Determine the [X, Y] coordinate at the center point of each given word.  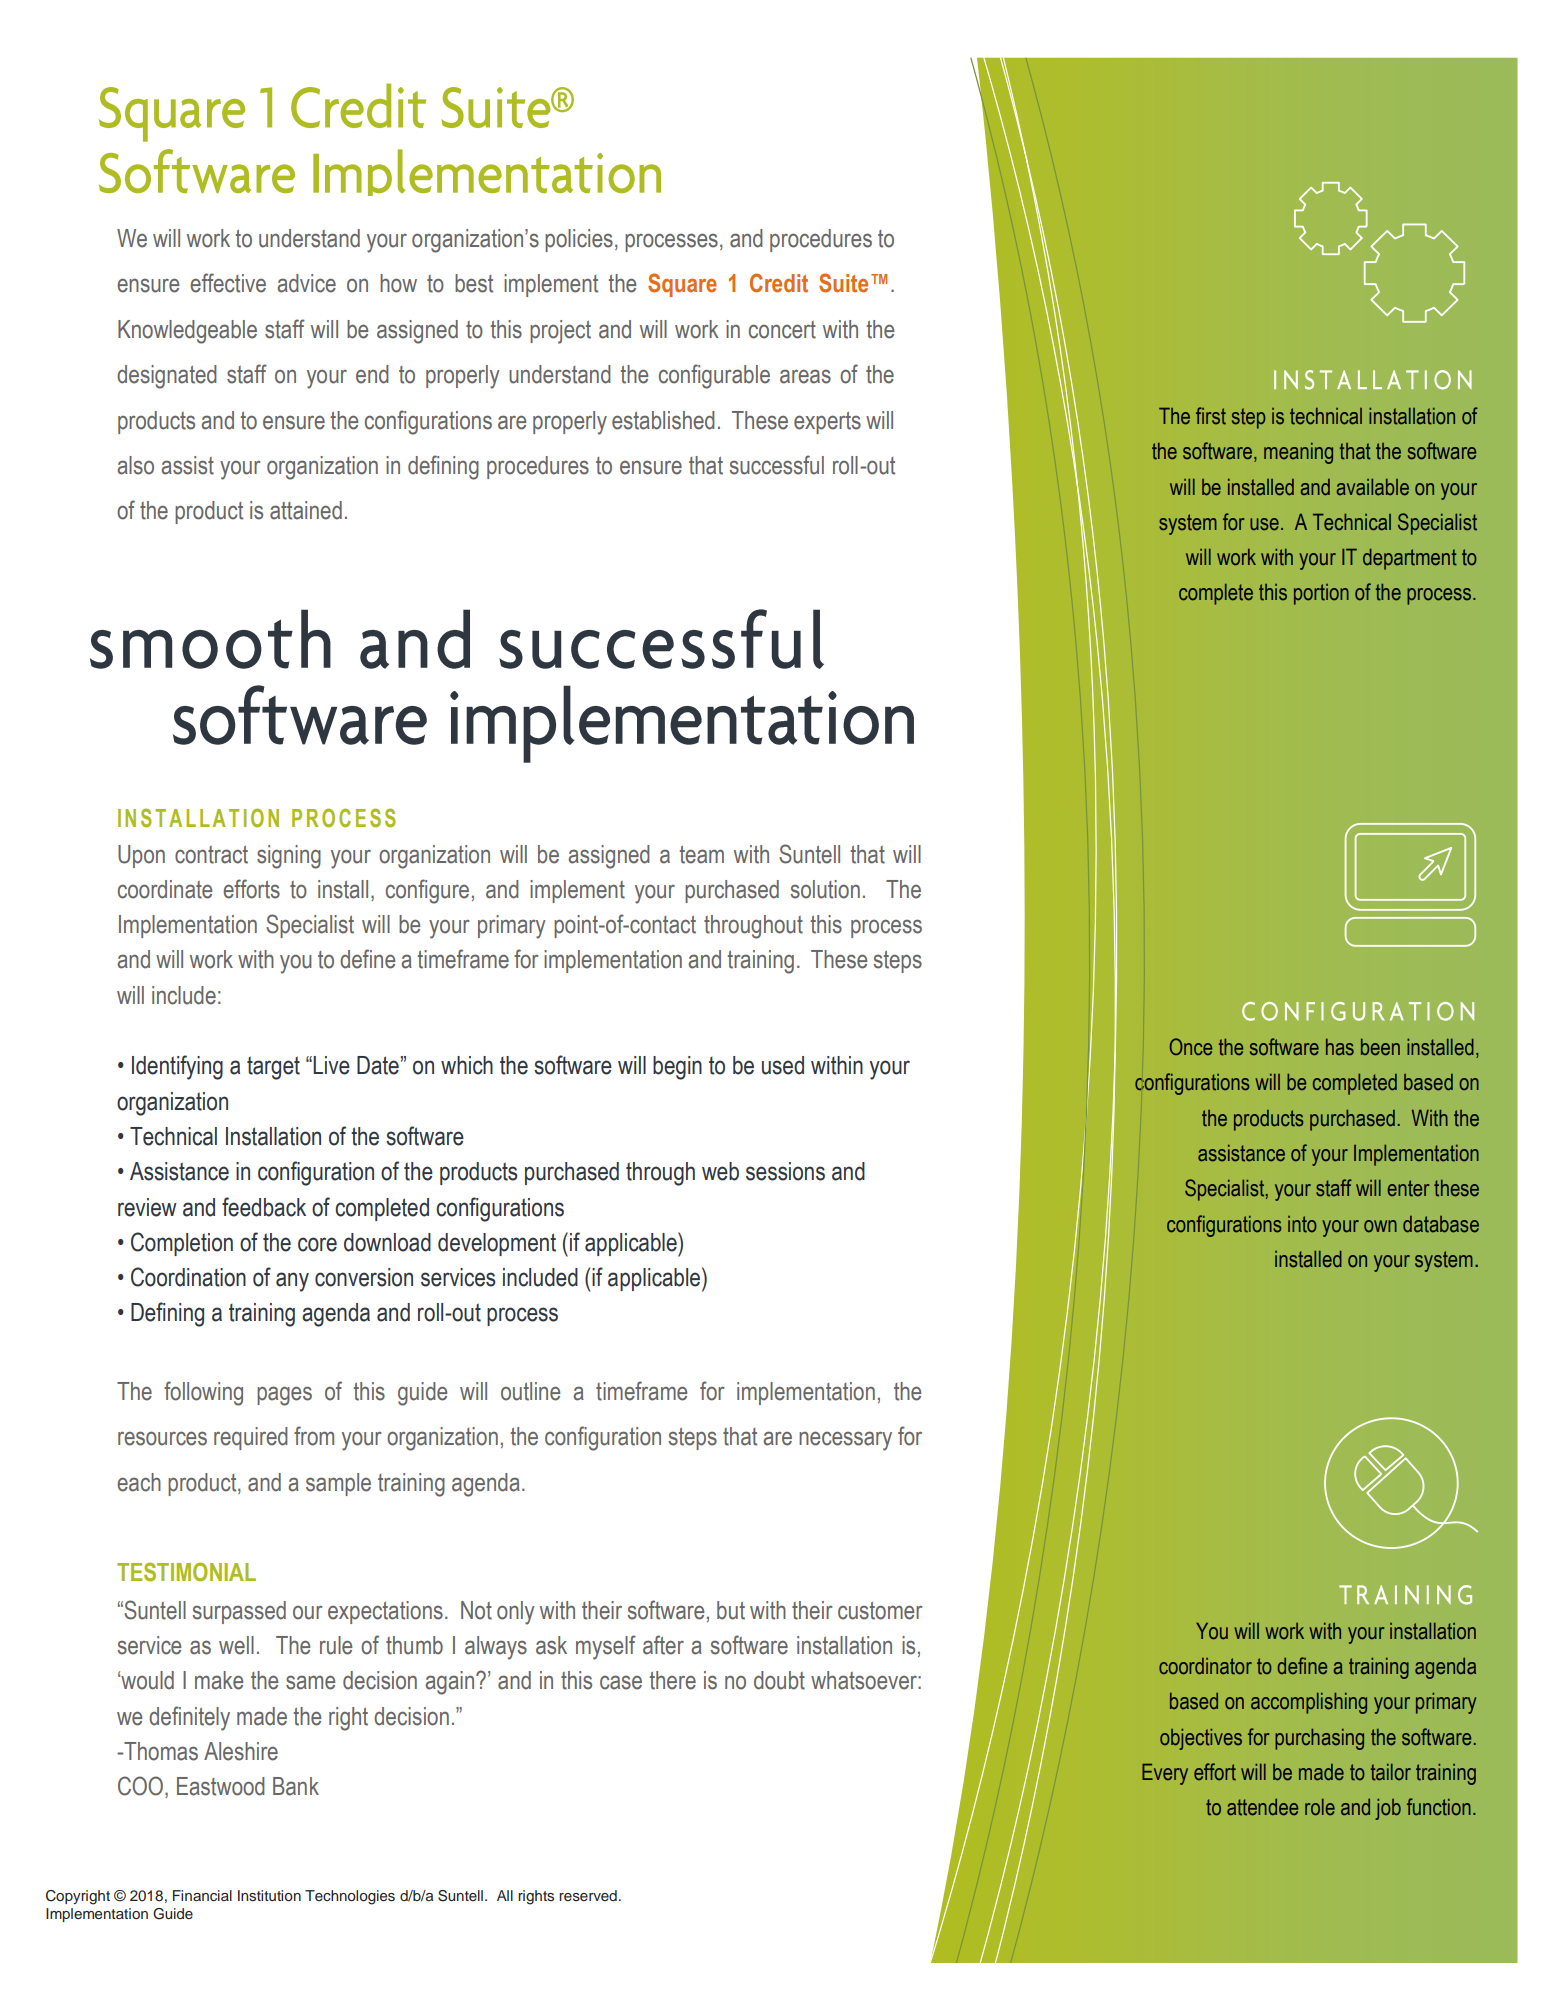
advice [306, 283]
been [1380, 1047]
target [273, 1068]
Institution [269, 1895]
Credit [779, 283]
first [1211, 416]
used [783, 1065]
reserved [588, 1895]
